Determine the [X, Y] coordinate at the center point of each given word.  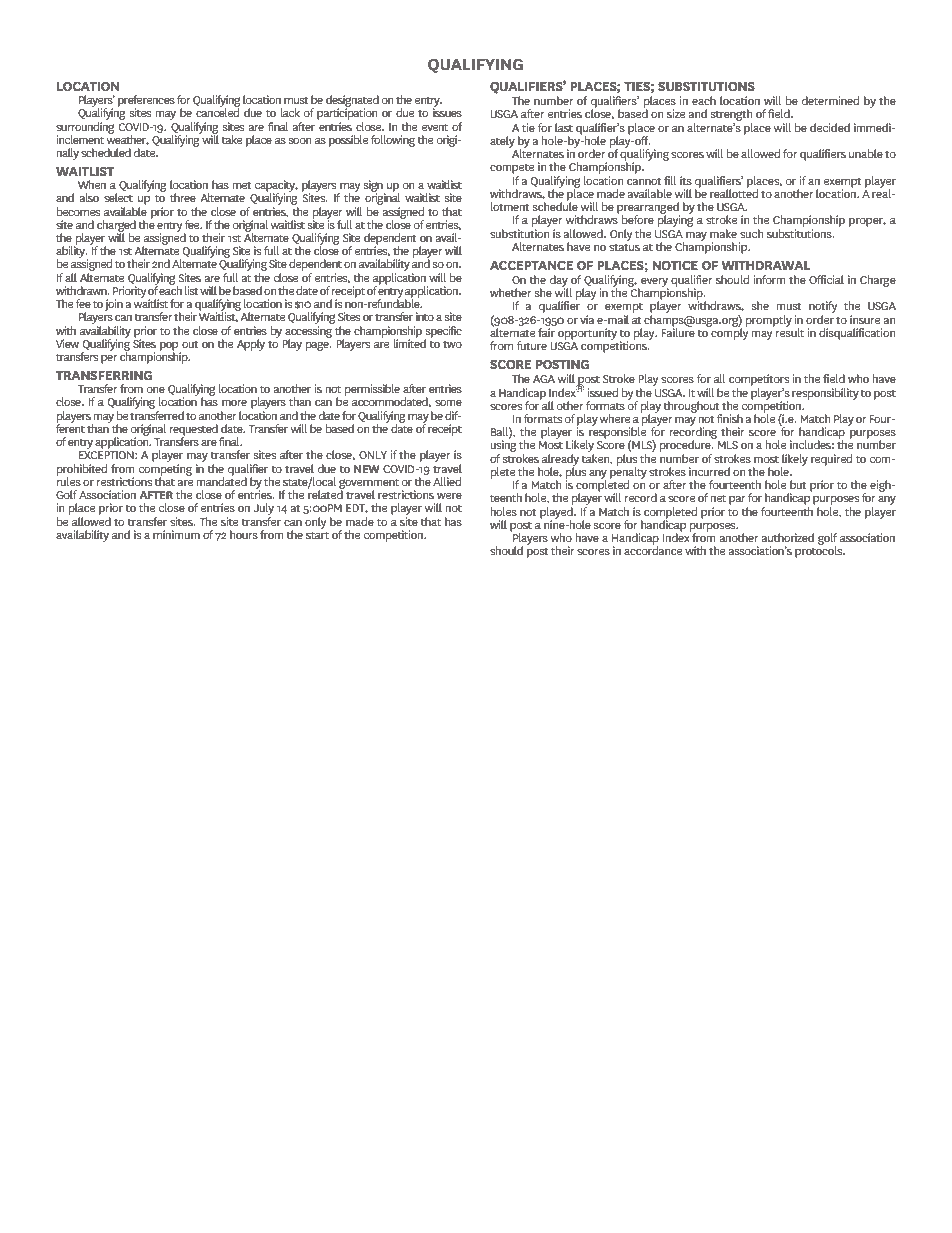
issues [447, 111]
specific [443, 333]
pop [170, 347]
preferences [146, 102]
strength [731, 116]
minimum [176, 534]
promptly [769, 321]
